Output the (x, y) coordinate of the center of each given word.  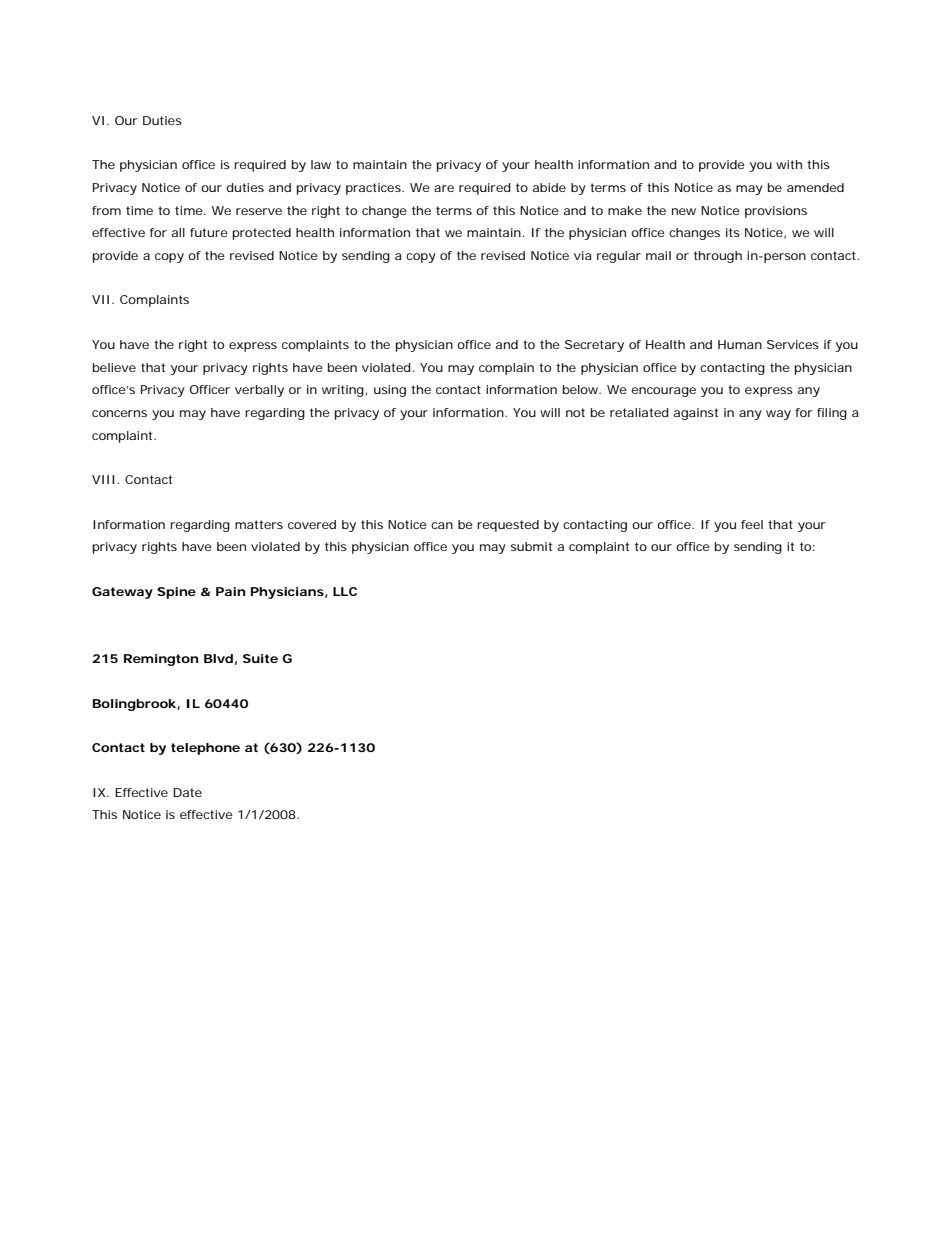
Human (740, 344)
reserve (259, 211)
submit (531, 546)
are (444, 188)
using (390, 391)
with (789, 164)
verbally (259, 391)
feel (752, 524)
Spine (176, 593)
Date (187, 792)
